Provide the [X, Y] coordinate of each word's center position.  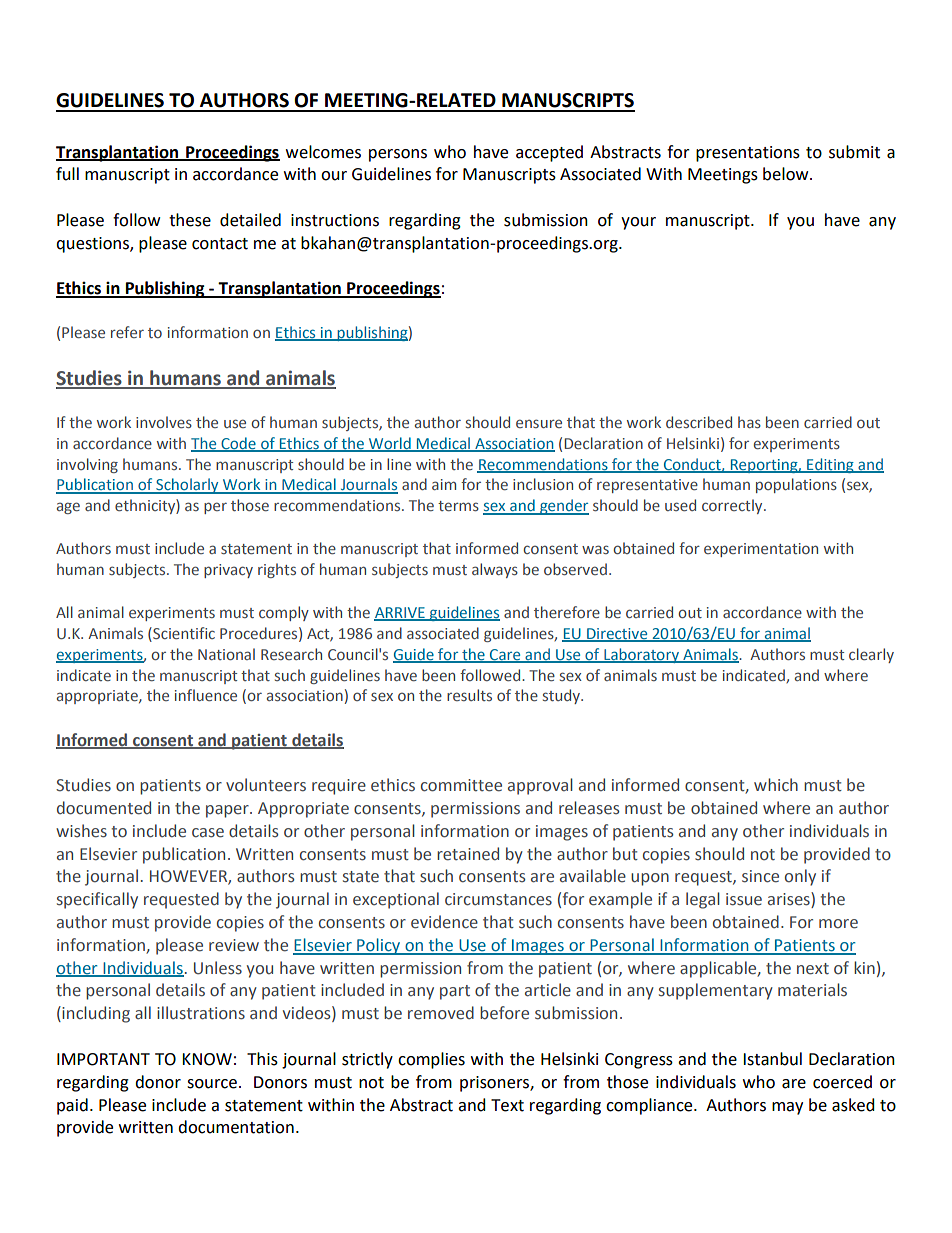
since [760, 876]
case [208, 833]
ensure [539, 423]
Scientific [183, 633]
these [190, 220]
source [212, 1084]
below [787, 174]
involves [164, 422]
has [749, 422]
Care [505, 655]
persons [398, 155]
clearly [871, 655]
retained [468, 854]
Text [507, 1105]
